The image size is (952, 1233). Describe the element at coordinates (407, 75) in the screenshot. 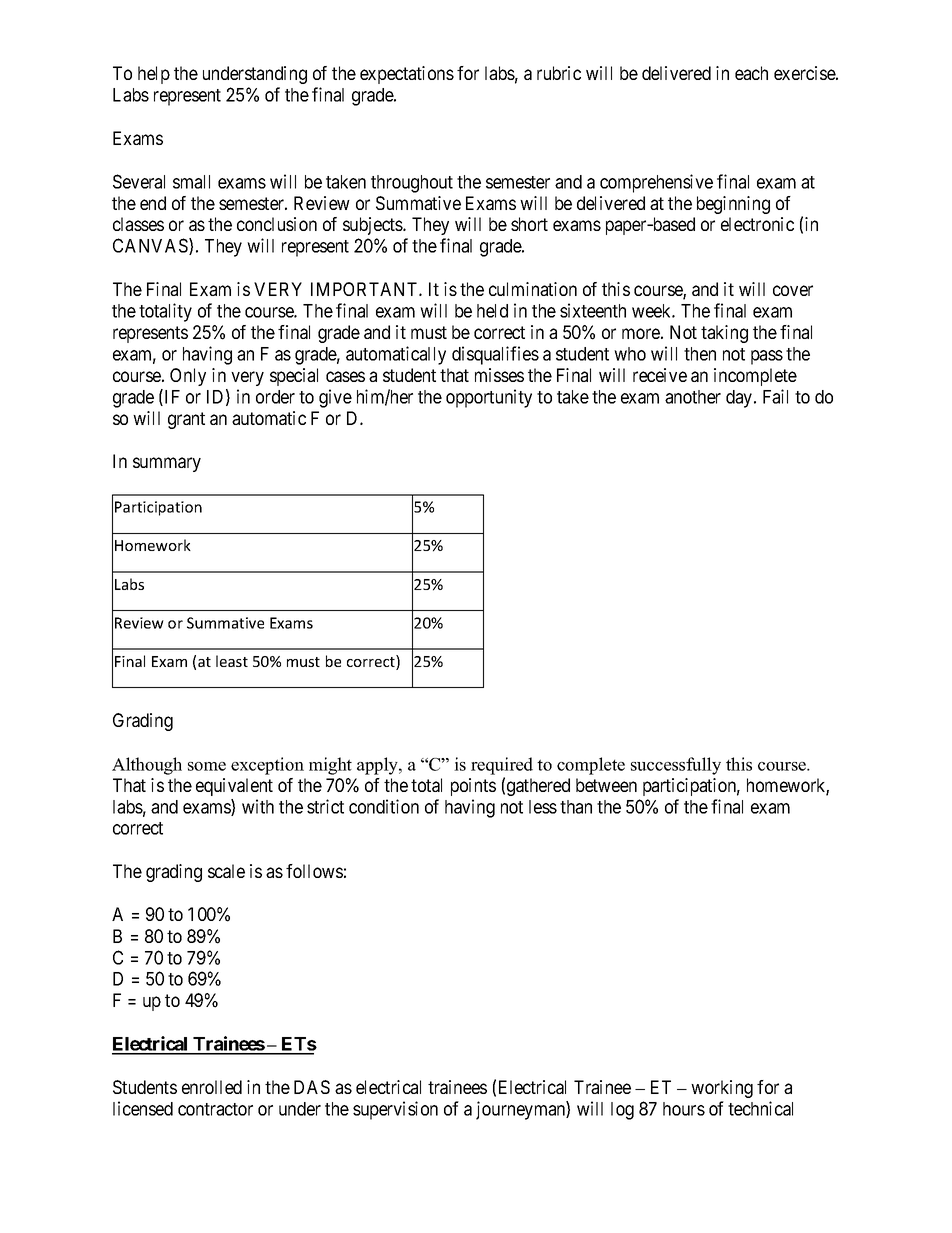

I see `expectations` at that location.
